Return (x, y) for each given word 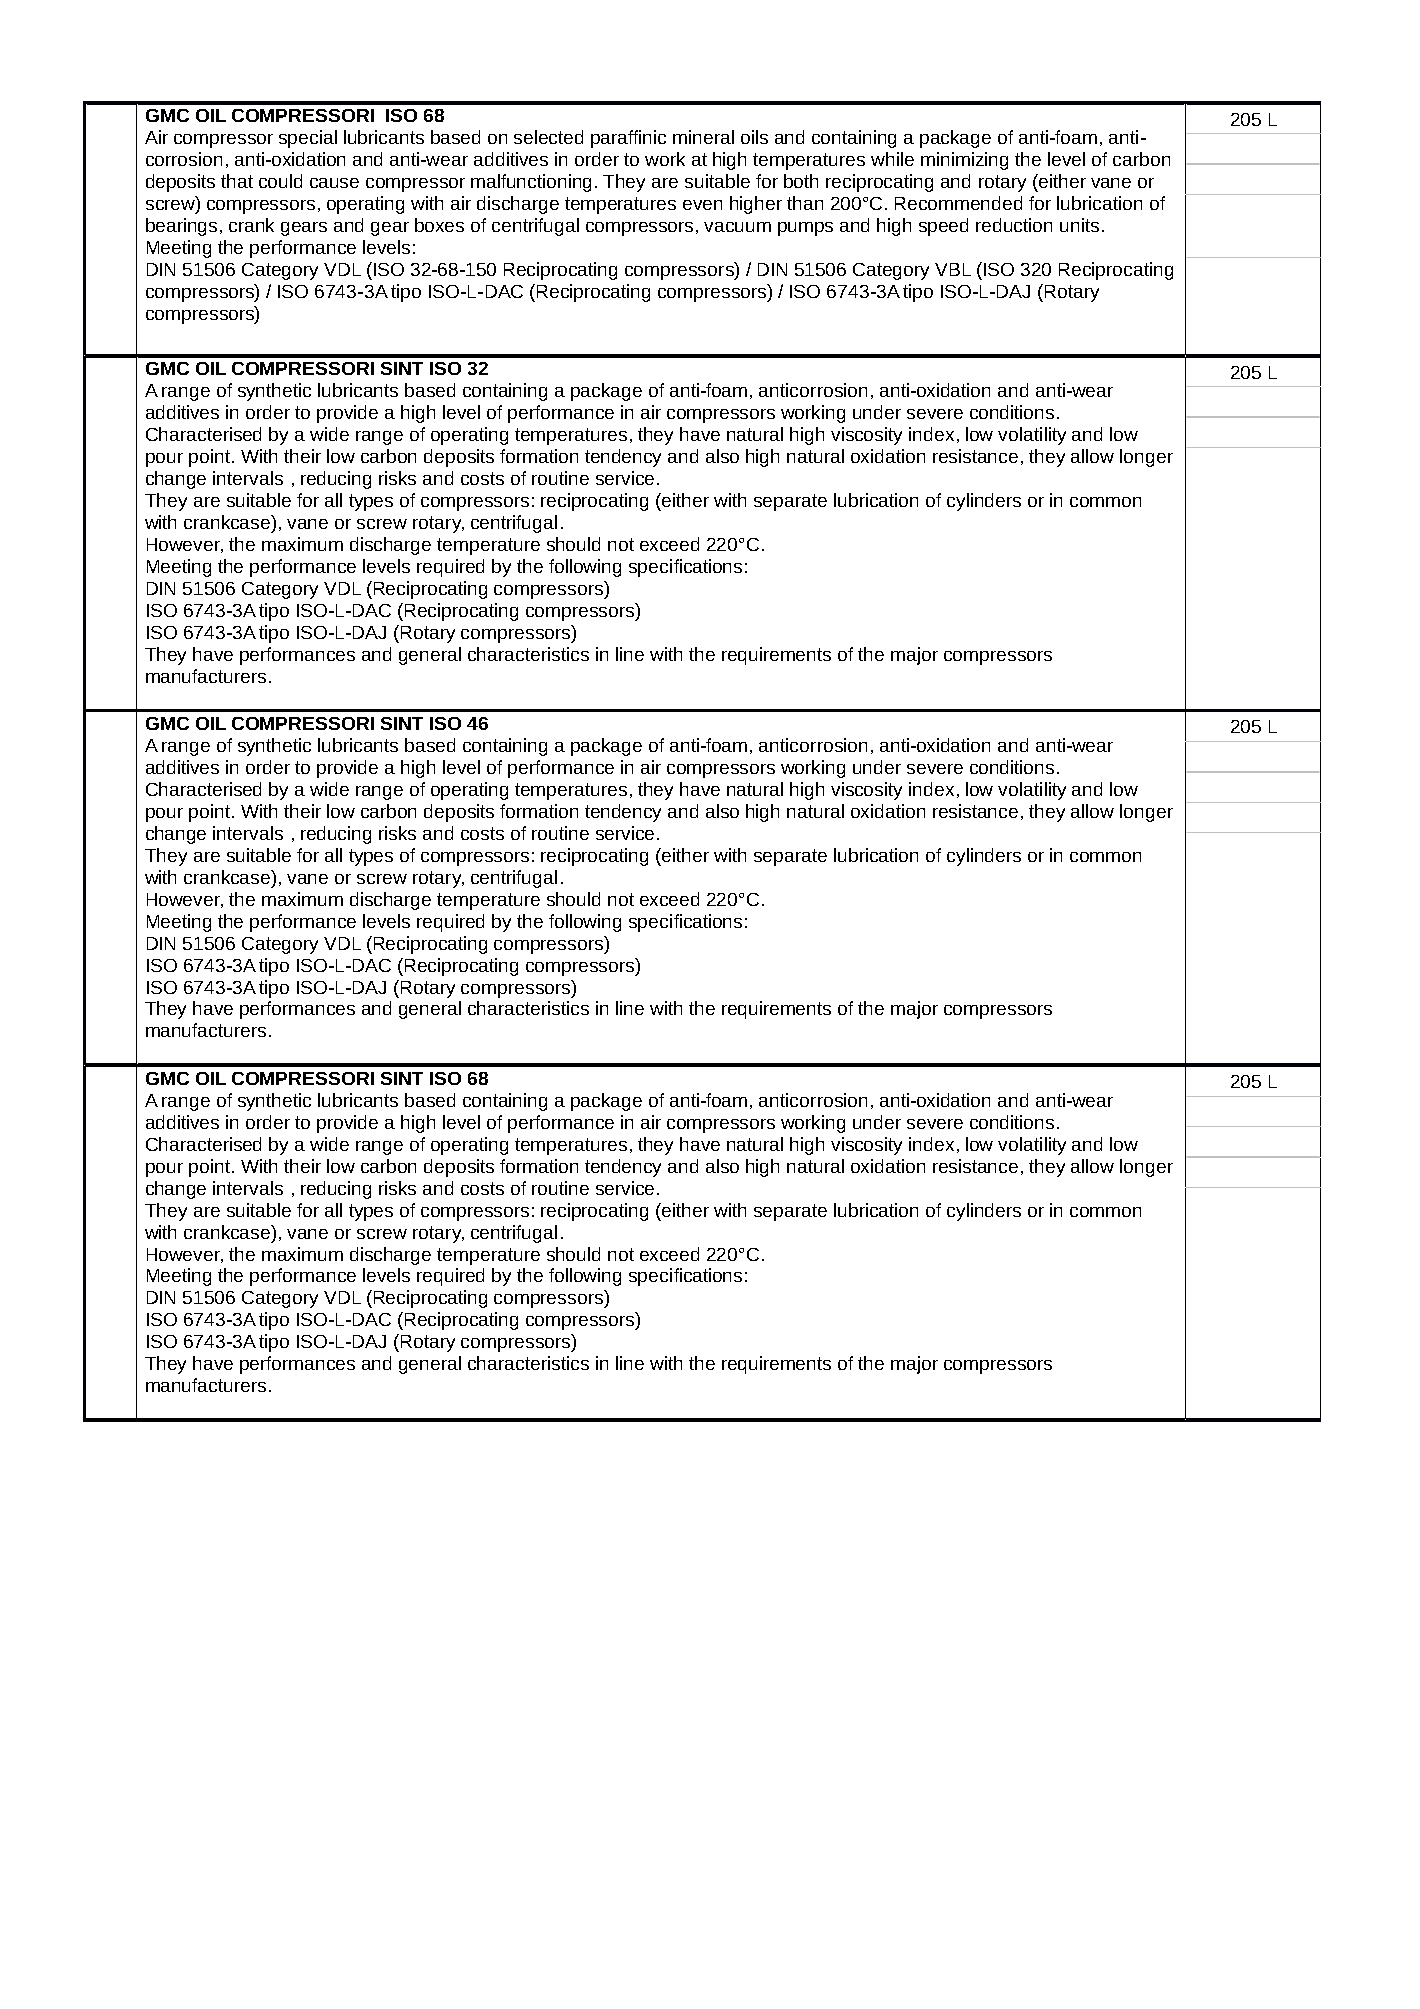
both (801, 181)
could (280, 181)
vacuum (737, 227)
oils (754, 137)
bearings (181, 227)
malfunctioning (531, 183)
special (308, 139)
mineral (703, 137)
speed (943, 227)
